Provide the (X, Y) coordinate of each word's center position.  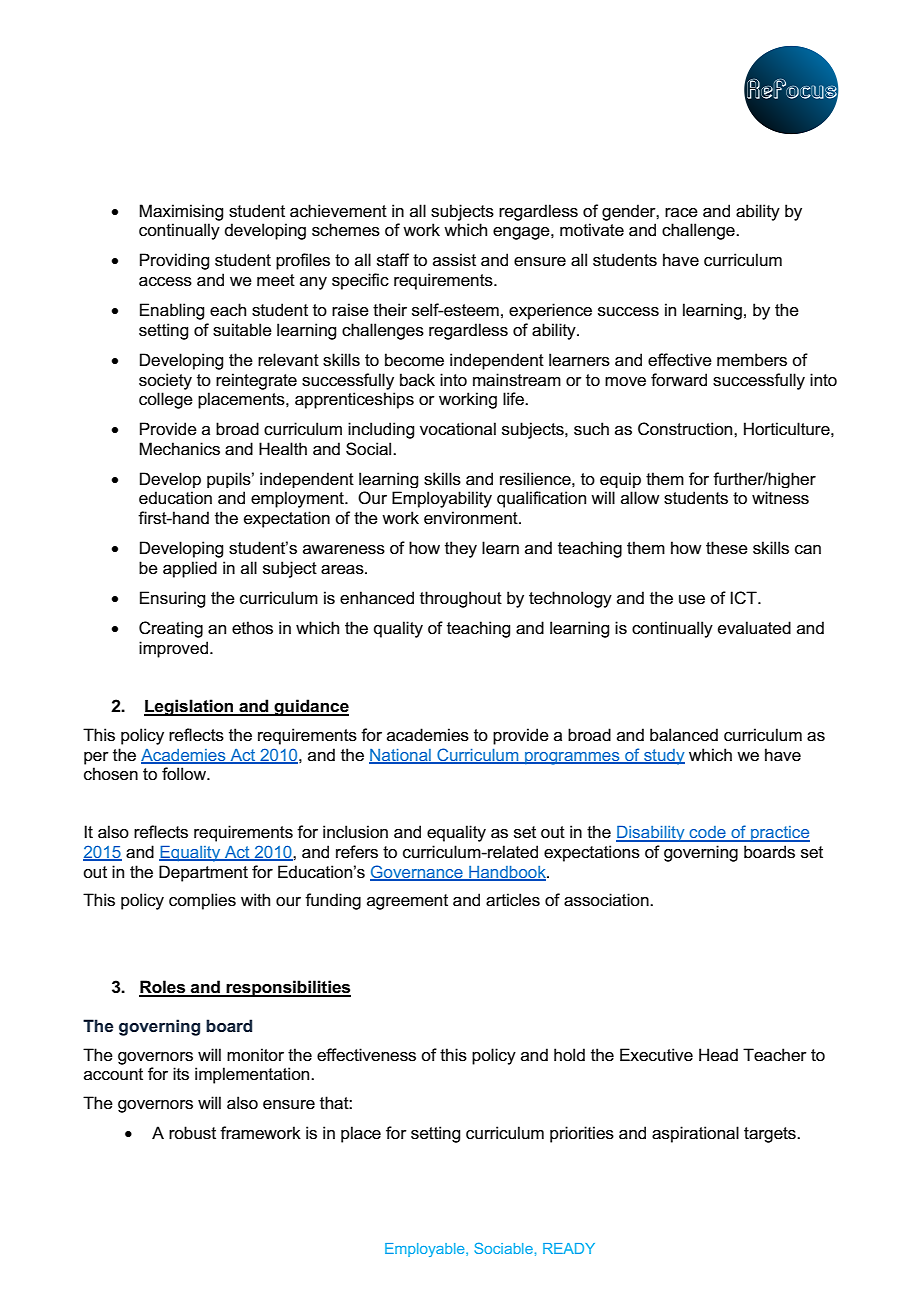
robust (192, 1133)
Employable (426, 1250)
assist (454, 260)
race (681, 213)
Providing (174, 261)
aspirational (695, 1134)
